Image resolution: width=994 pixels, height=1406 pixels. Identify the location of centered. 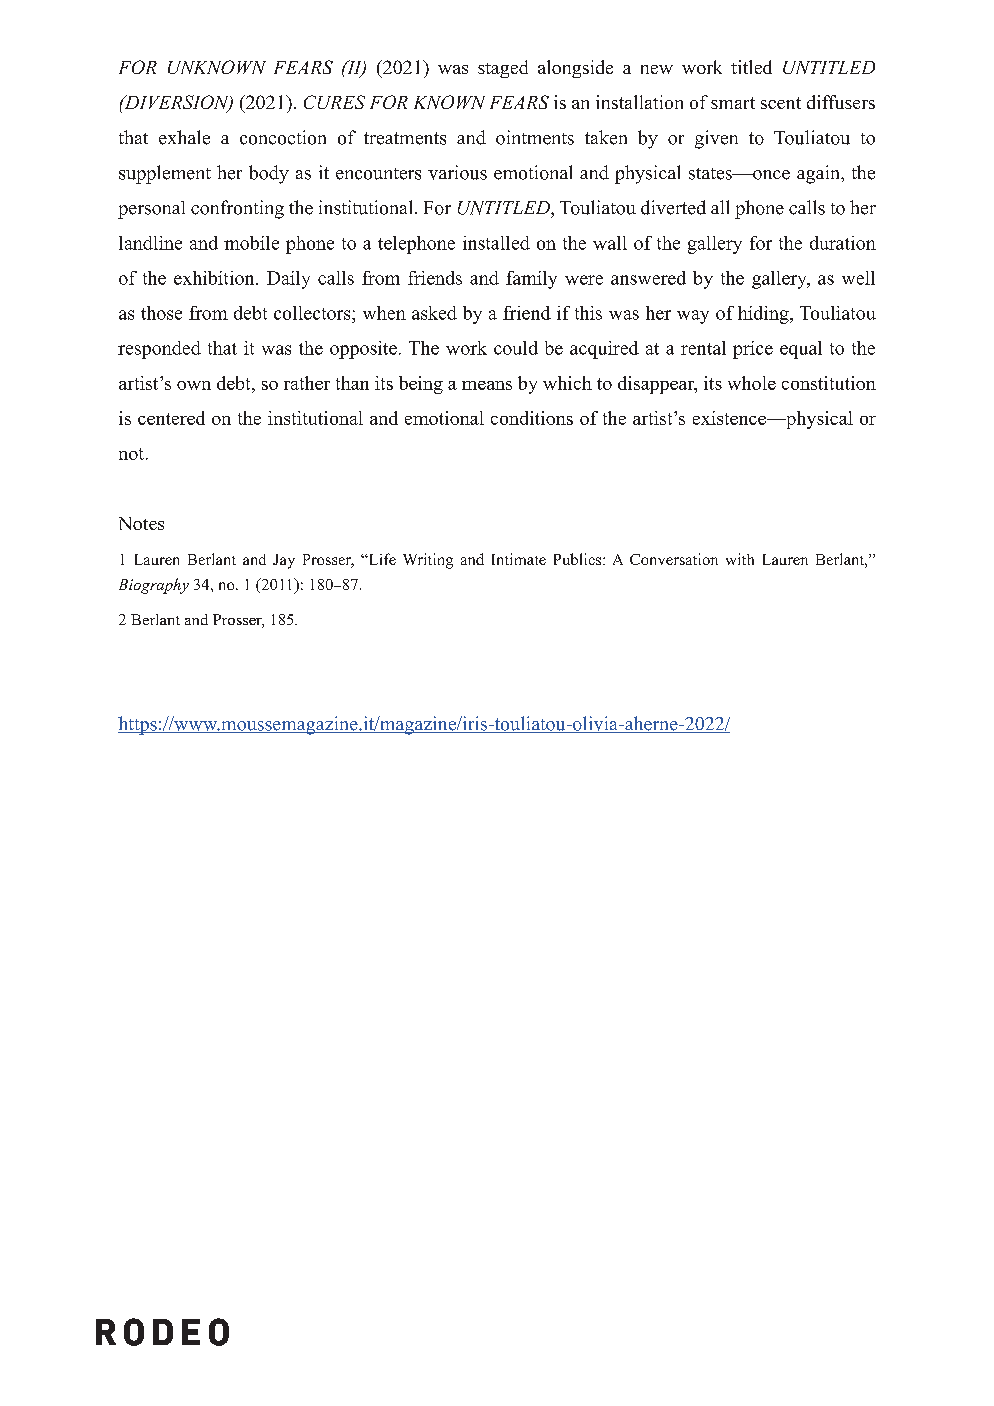
(171, 418).
